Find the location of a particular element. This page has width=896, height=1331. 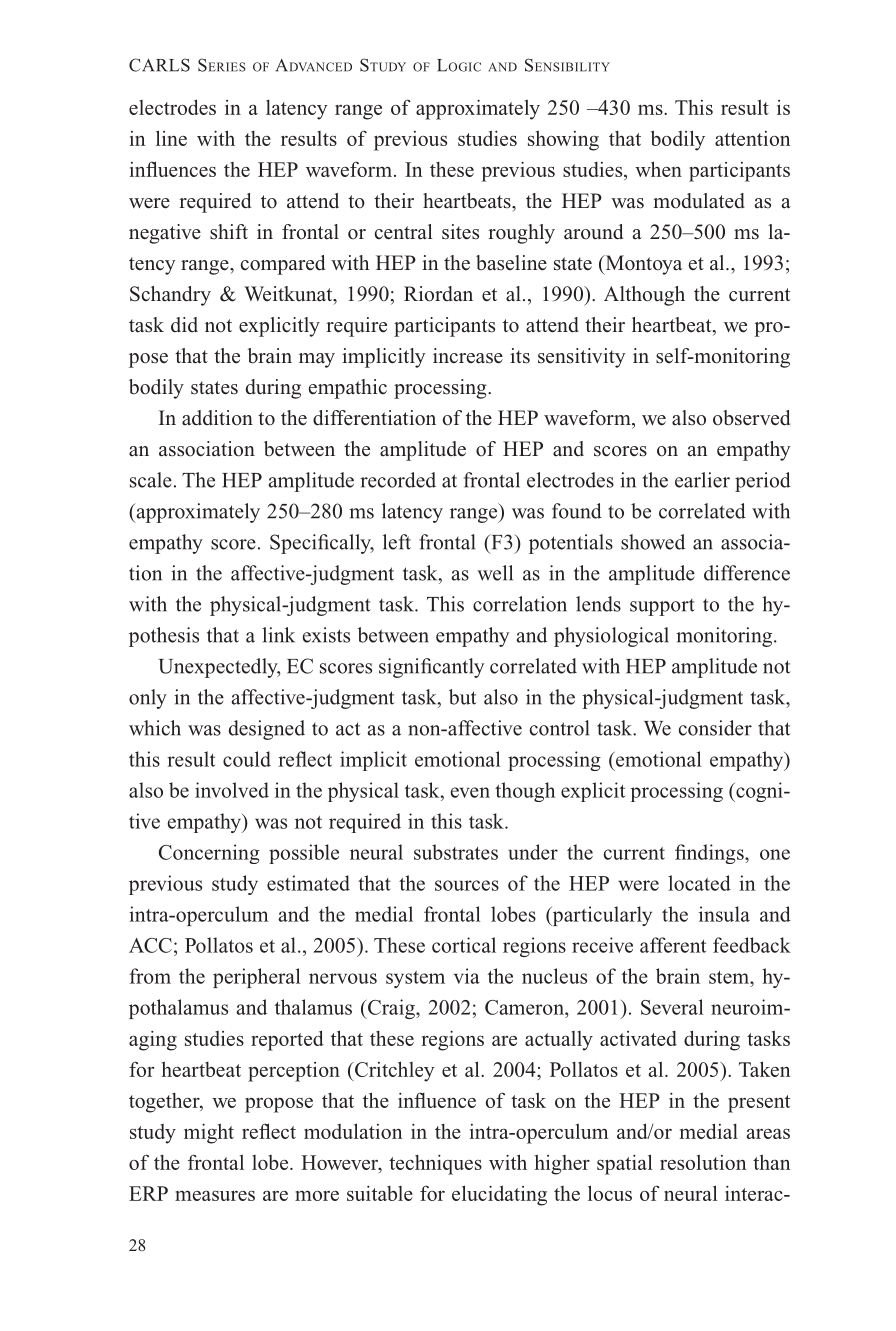

but is located at coordinates (462, 697).
